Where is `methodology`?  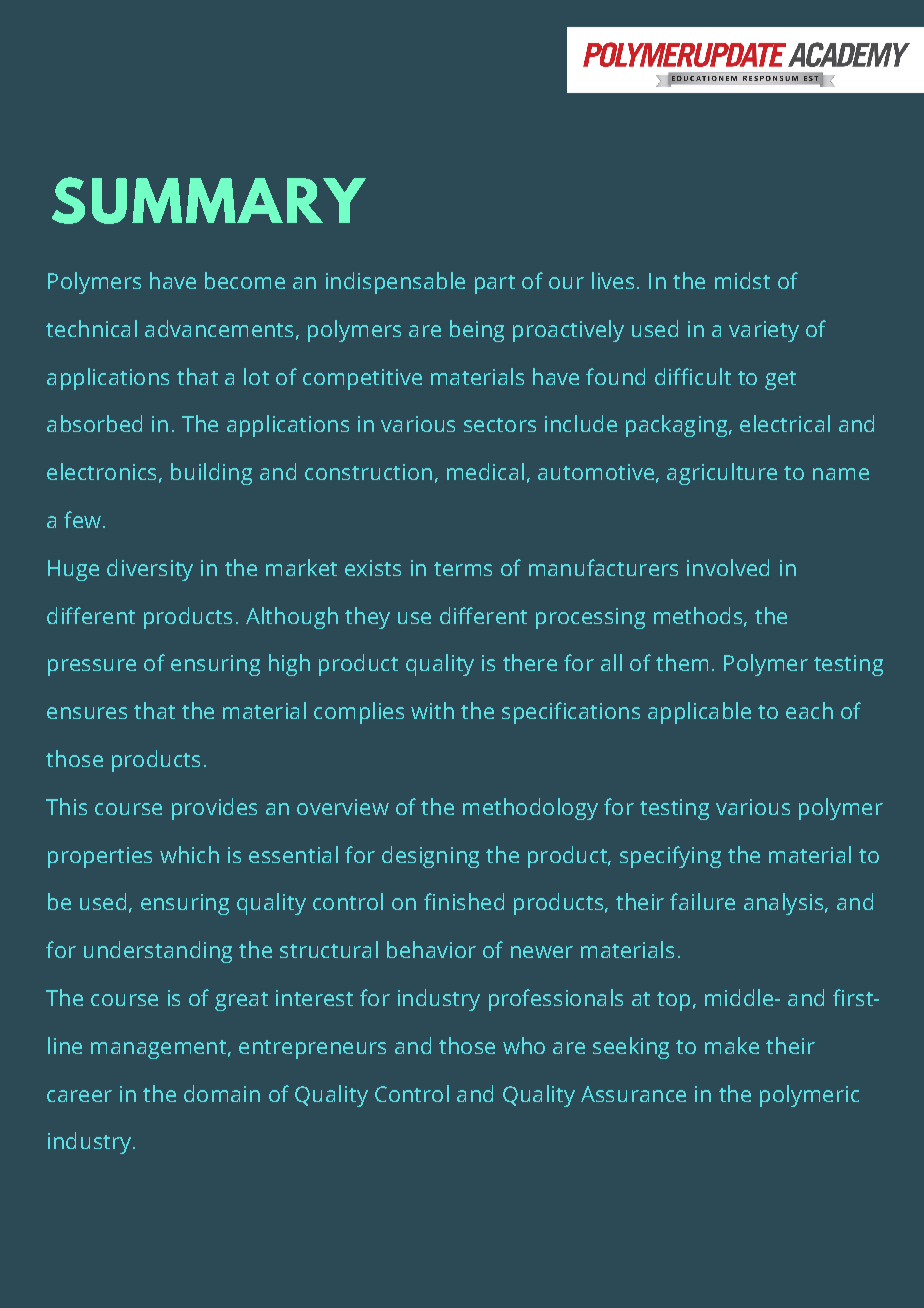 methodology is located at coordinates (530, 809).
